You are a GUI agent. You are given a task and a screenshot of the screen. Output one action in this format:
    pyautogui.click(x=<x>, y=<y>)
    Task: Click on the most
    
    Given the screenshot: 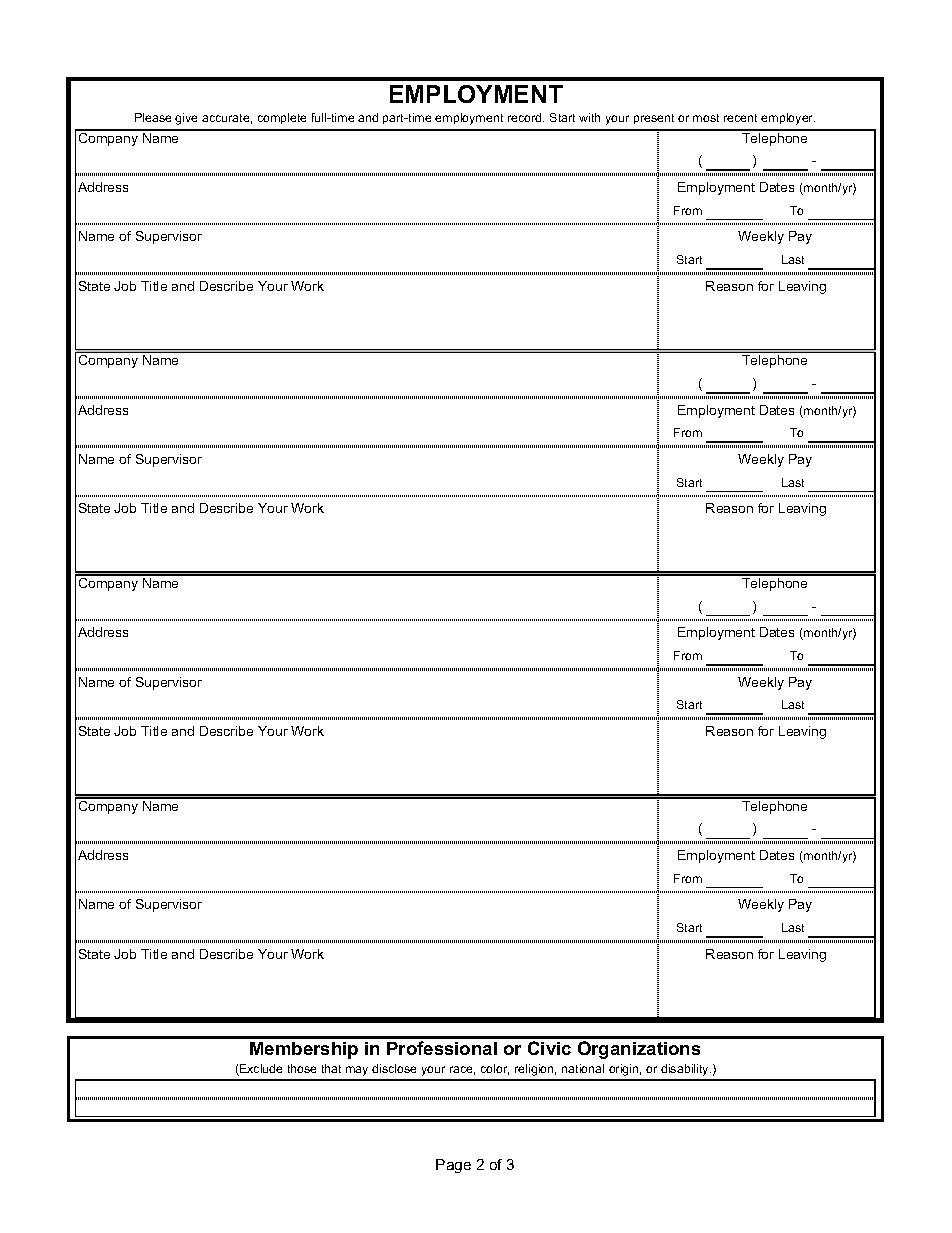 What is the action you would take?
    pyautogui.click(x=706, y=118)
